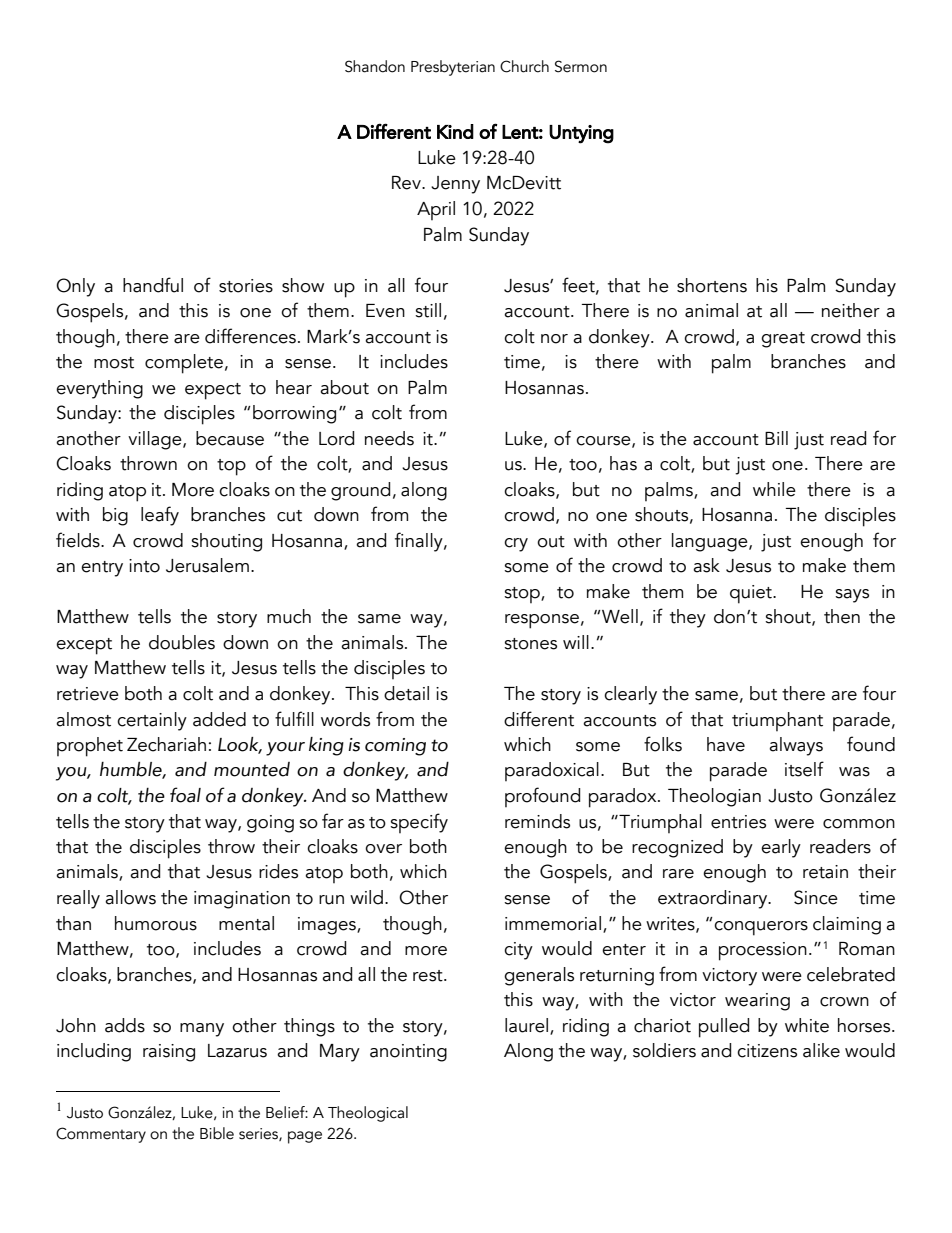  What do you see at coordinates (581, 66) in the image?
I see `Sermon` at bounding box center [581, 66].
